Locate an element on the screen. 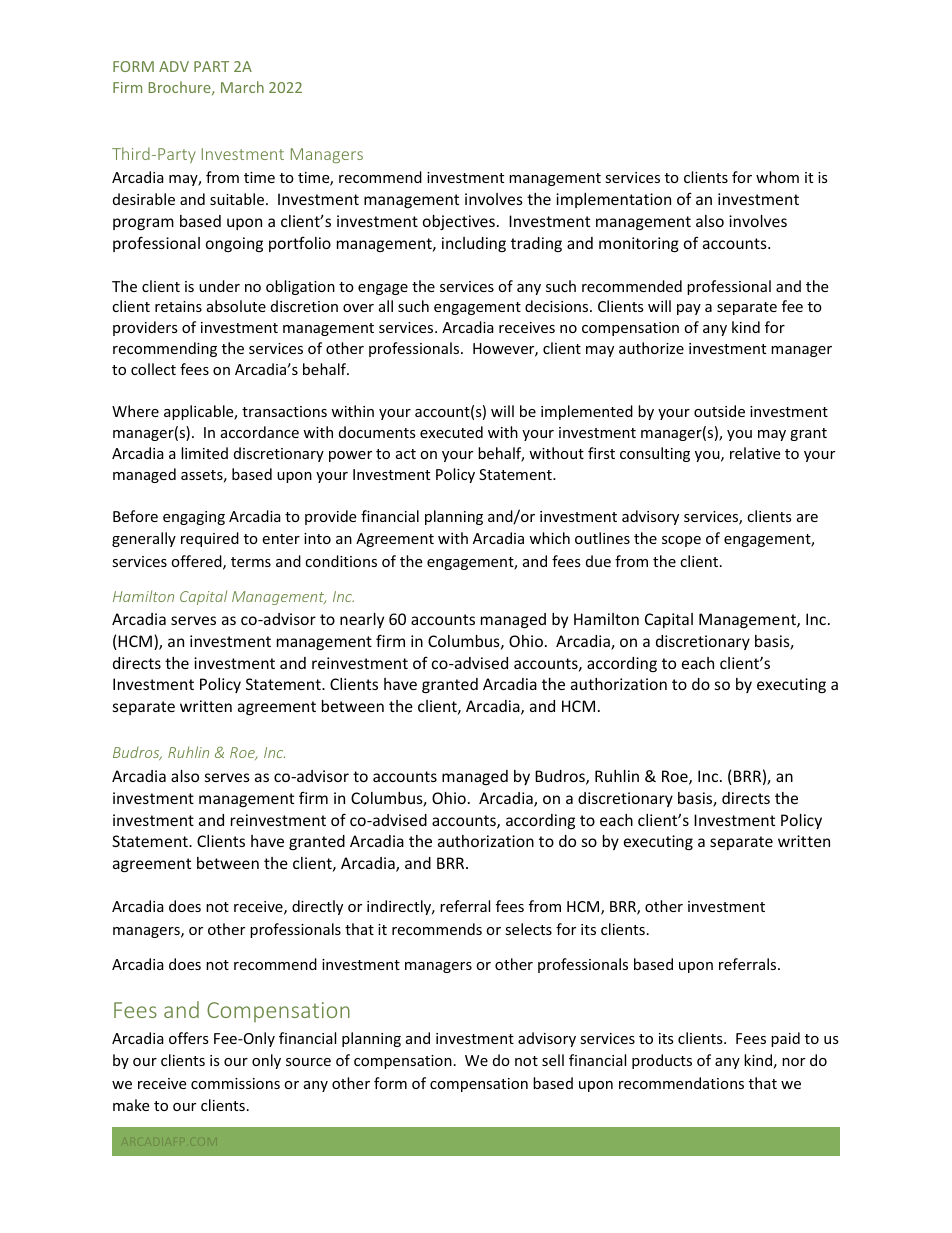 This screenshot has width=952, height=1233. March is located at coordinates (242, 87).
